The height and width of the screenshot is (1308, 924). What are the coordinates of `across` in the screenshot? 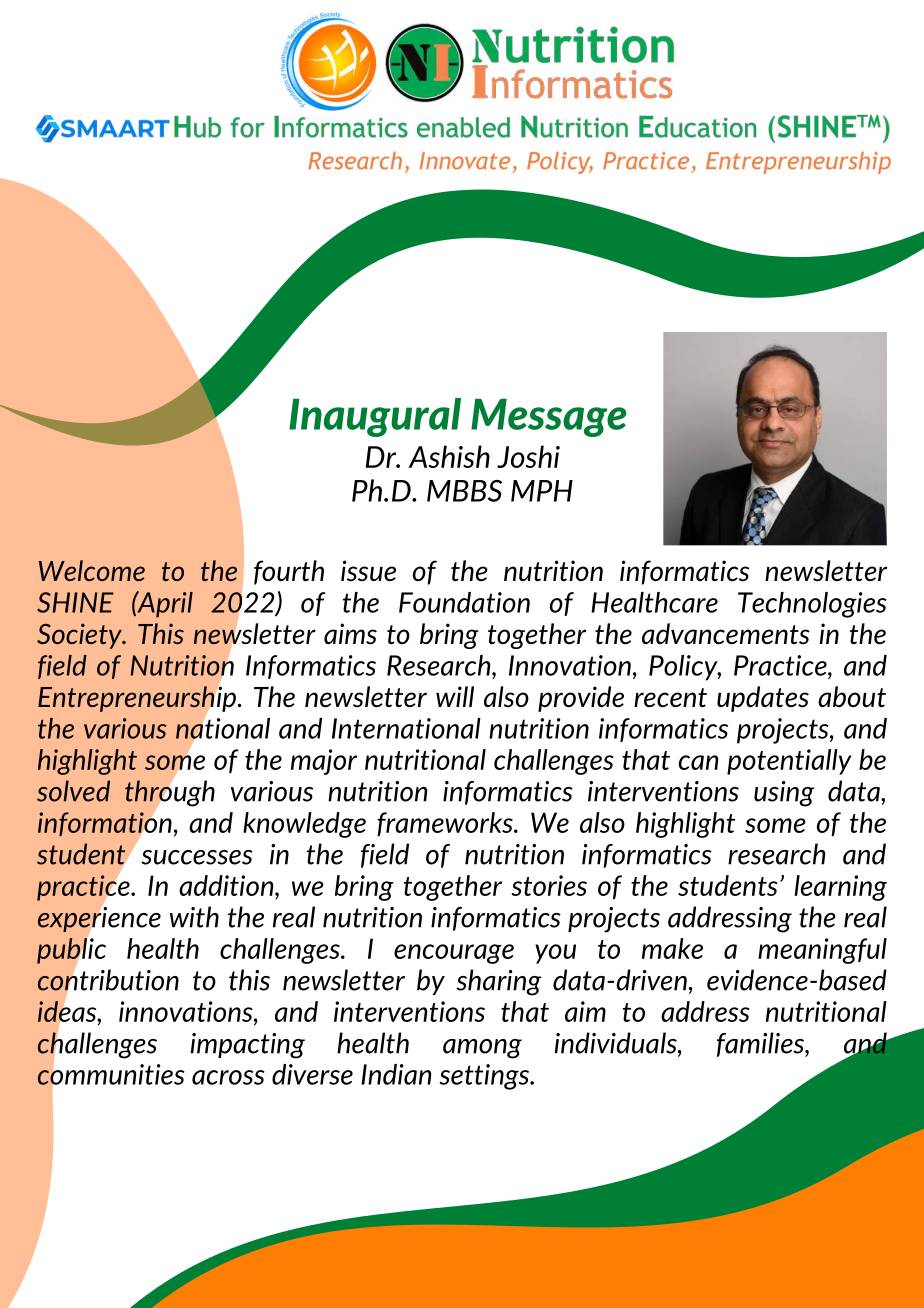 It's located at (228, 1077).
